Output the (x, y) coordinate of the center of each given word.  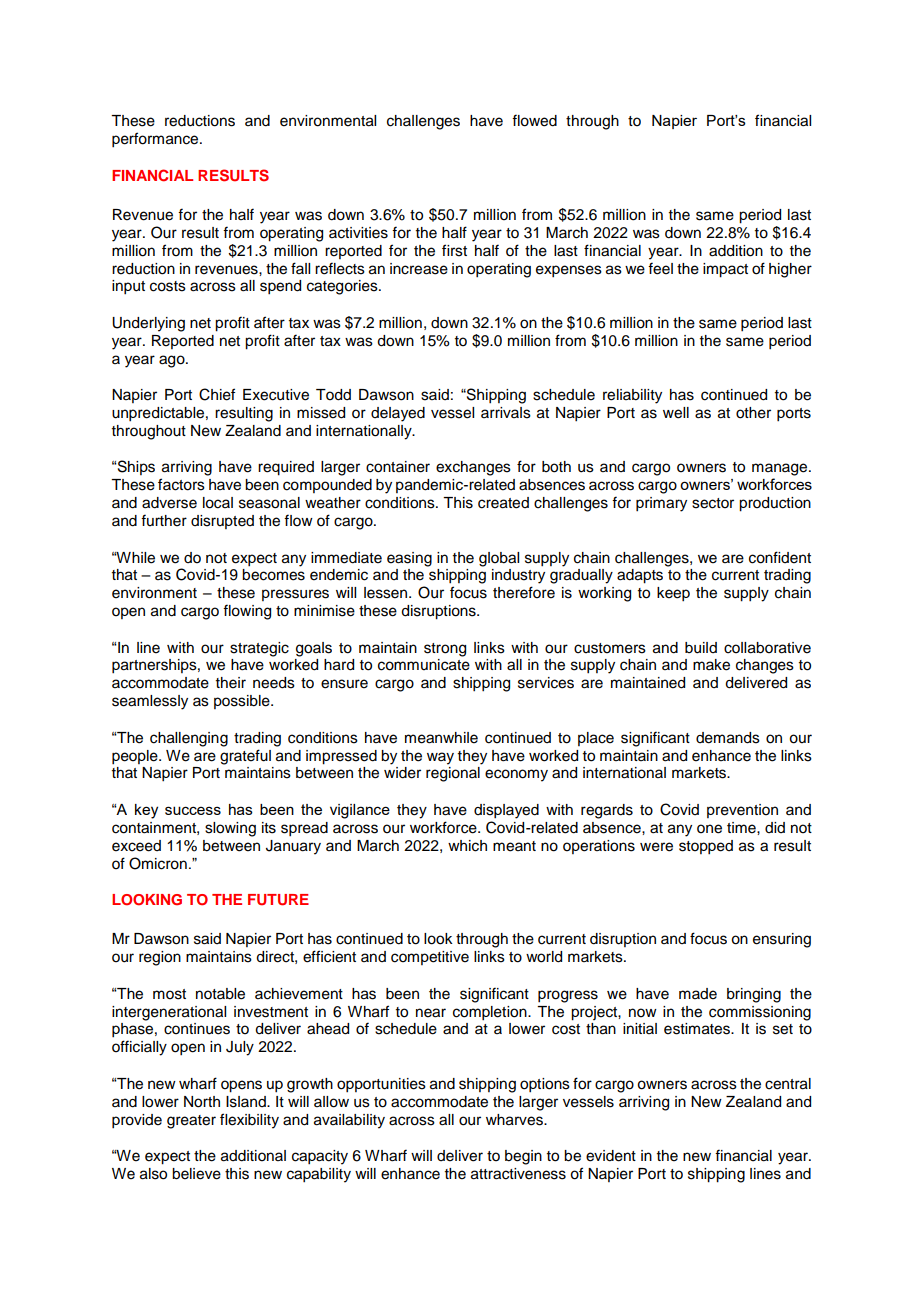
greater (191, 1122)
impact (725, 270)
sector (713, 503)
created (503, 503)
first (454, 250)
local (218, 503)
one (709, 829)
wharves (515, 1120)
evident (611, 1156)
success (193, 810)
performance (156, 140)
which (467, 846)
